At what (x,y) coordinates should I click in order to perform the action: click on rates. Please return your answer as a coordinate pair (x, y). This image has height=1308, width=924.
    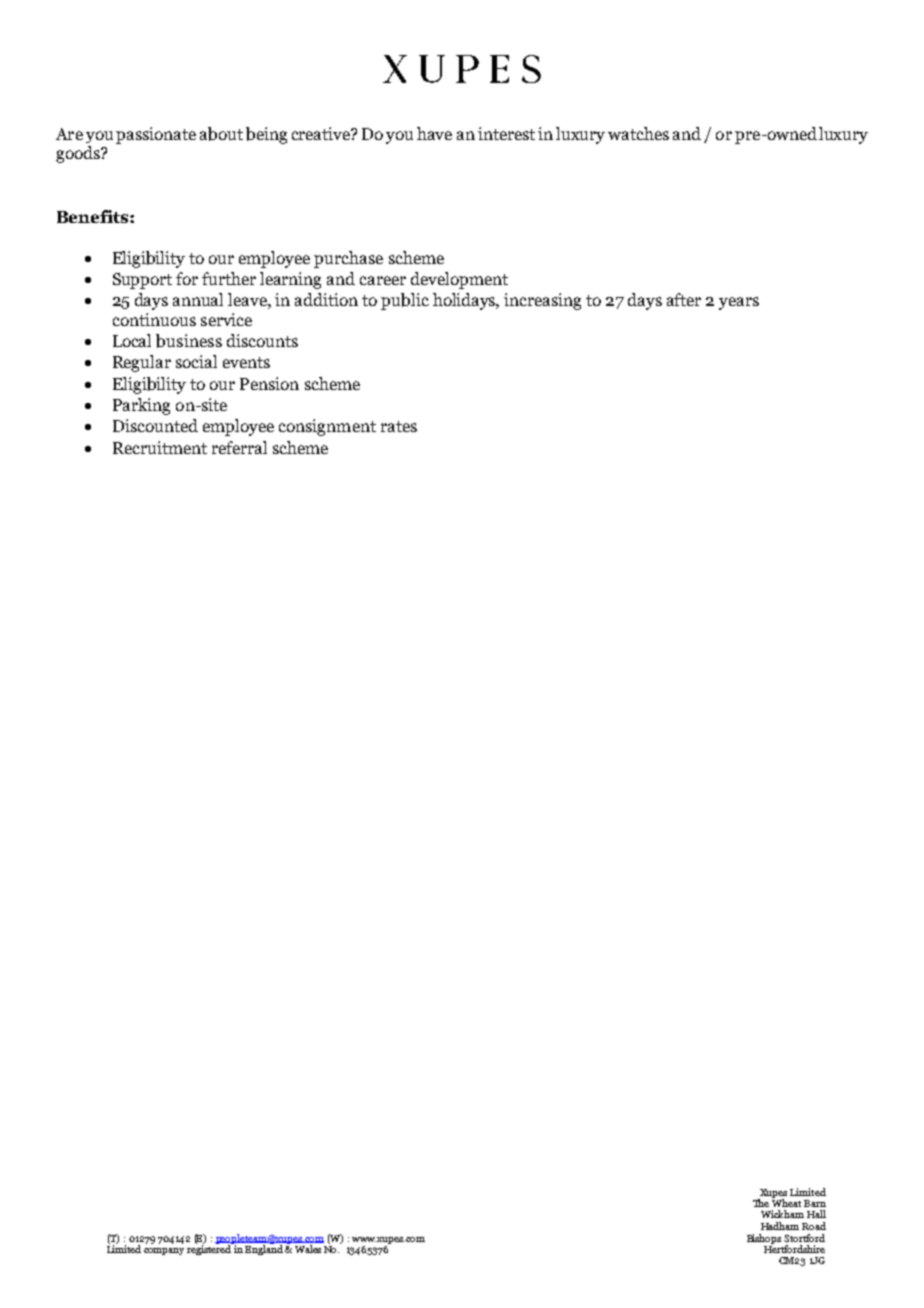
    Looking at the image, I should click on (399, 426).
